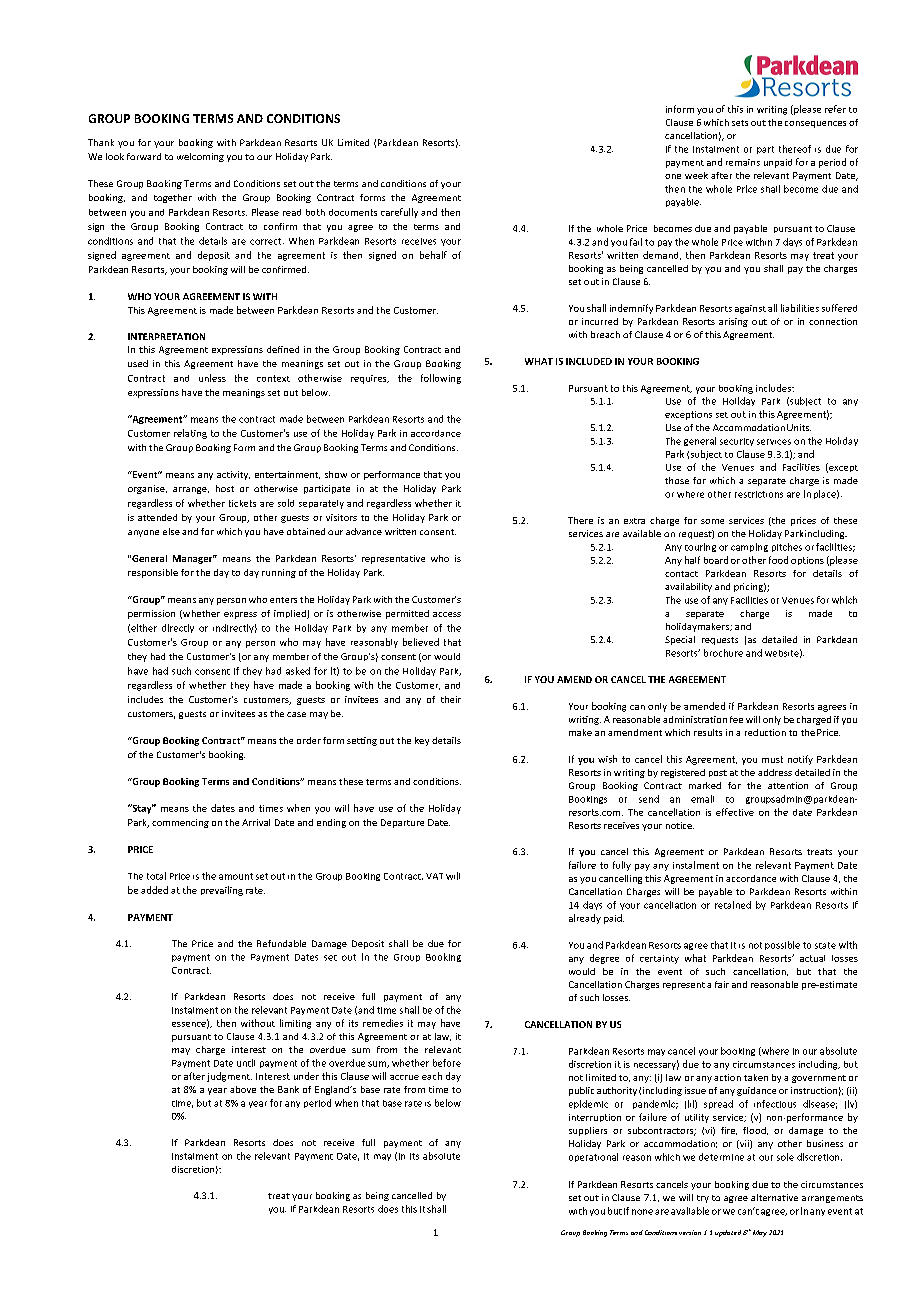 The height and width of the screenshot is (1307, 924). I want to click on remains, so click(743, 162).
